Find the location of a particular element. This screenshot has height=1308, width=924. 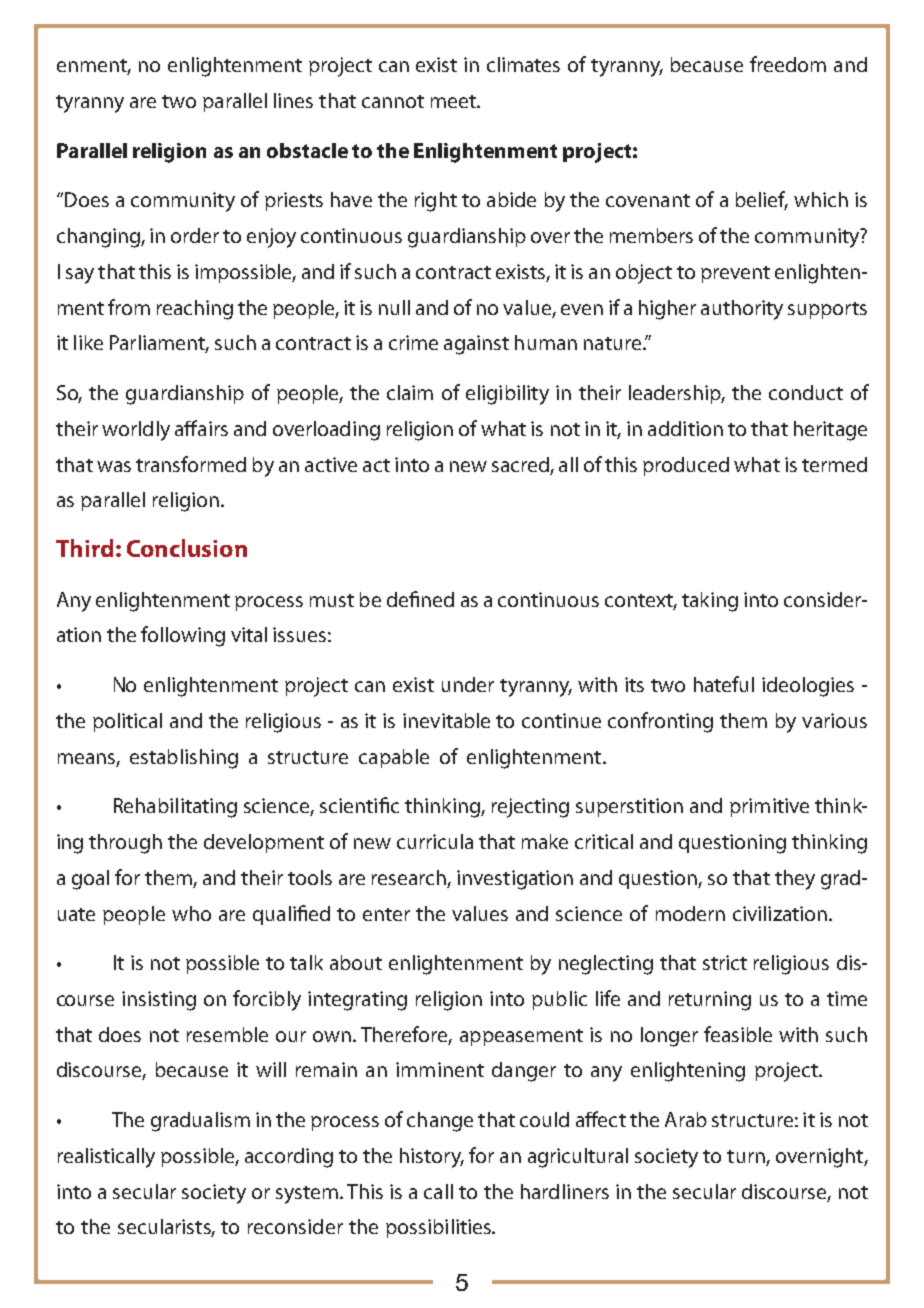

Arab is located at coordinates (686, 1119).
